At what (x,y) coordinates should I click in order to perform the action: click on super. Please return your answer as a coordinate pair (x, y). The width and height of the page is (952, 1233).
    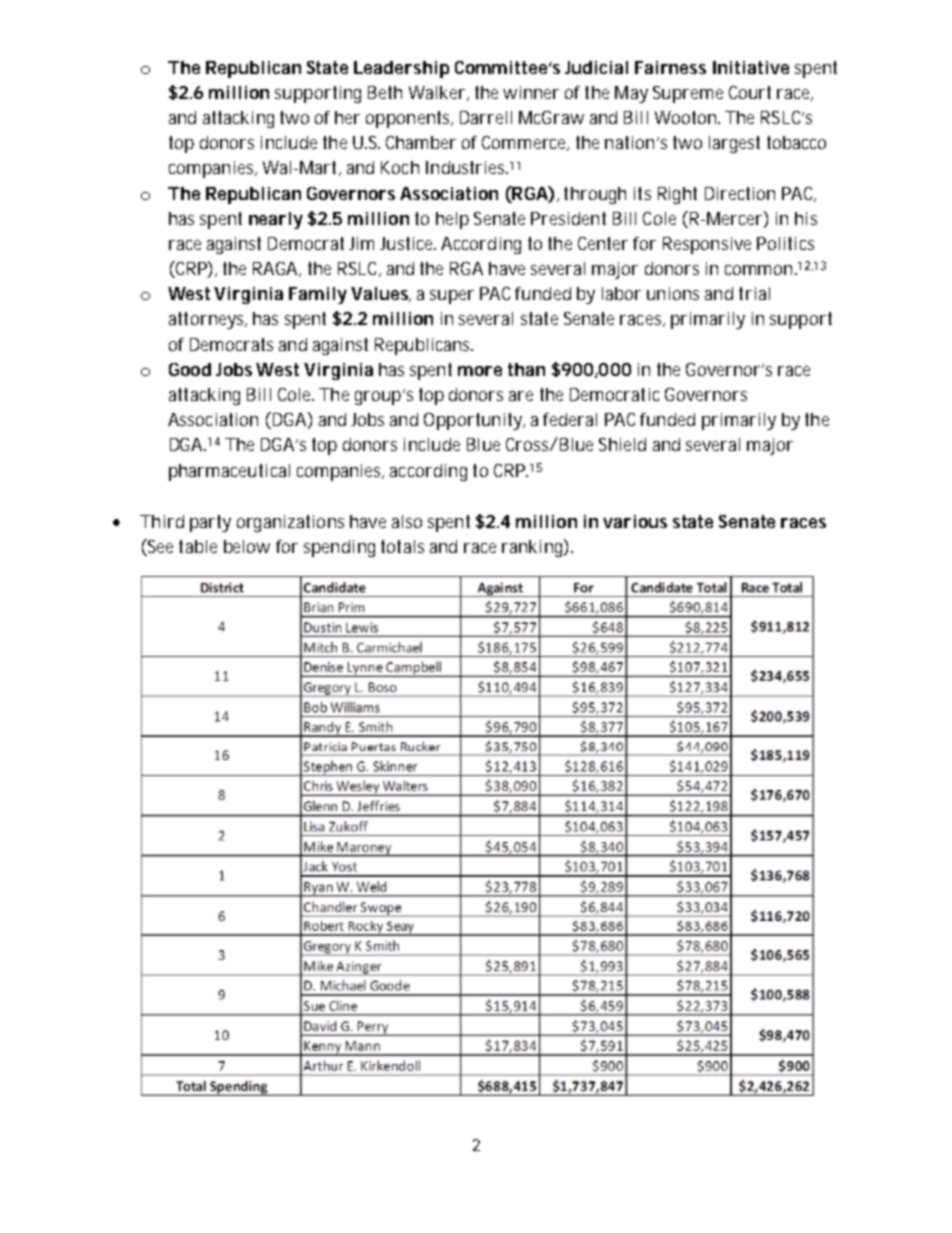
    Looking at the image, I should click on (452, 297).
